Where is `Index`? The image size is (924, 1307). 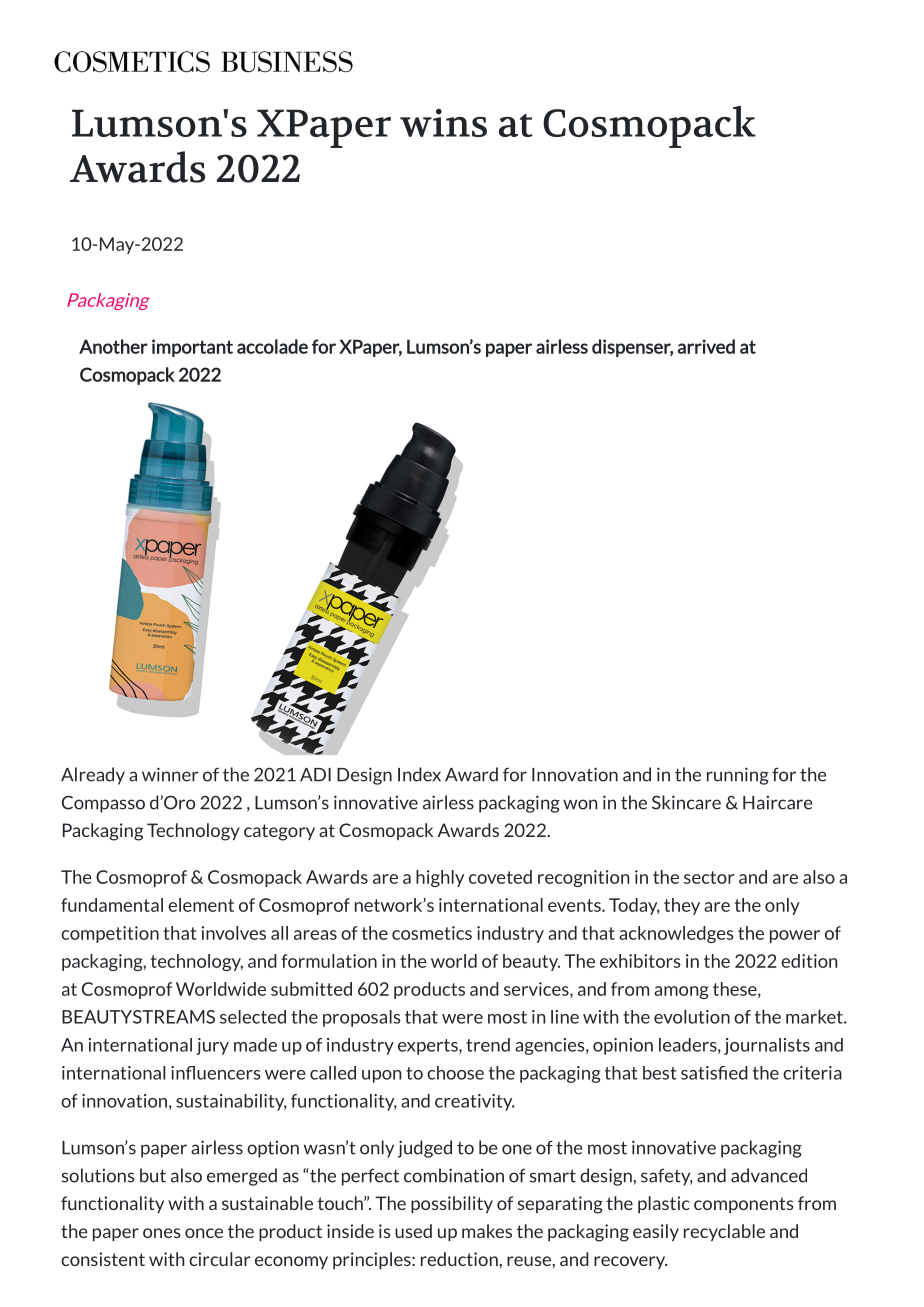 Index is located at coordinates (419, 774).
